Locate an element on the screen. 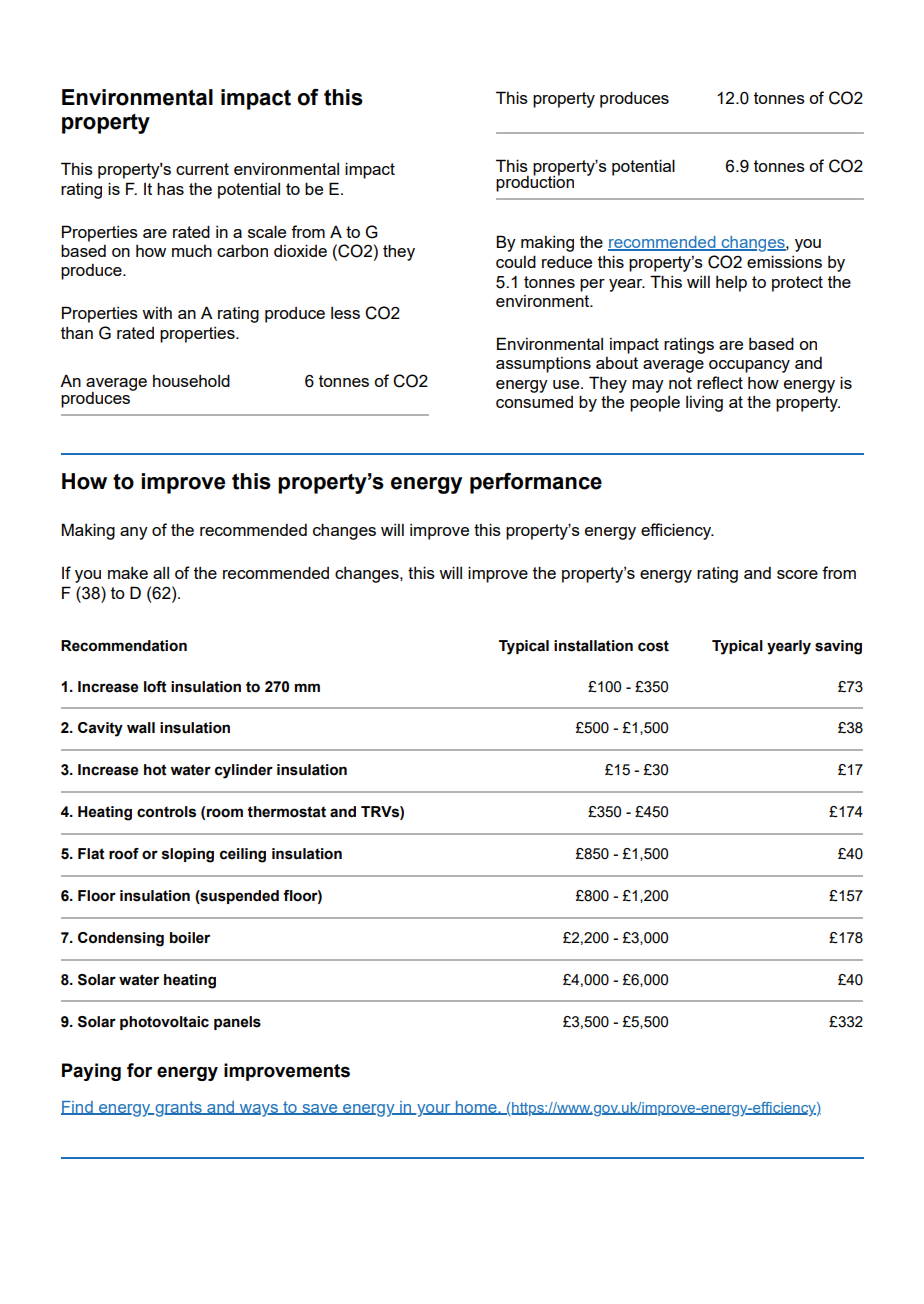 The height and width of the screenshot is (1304, 924). installation is located at coordinates (593, 646).
